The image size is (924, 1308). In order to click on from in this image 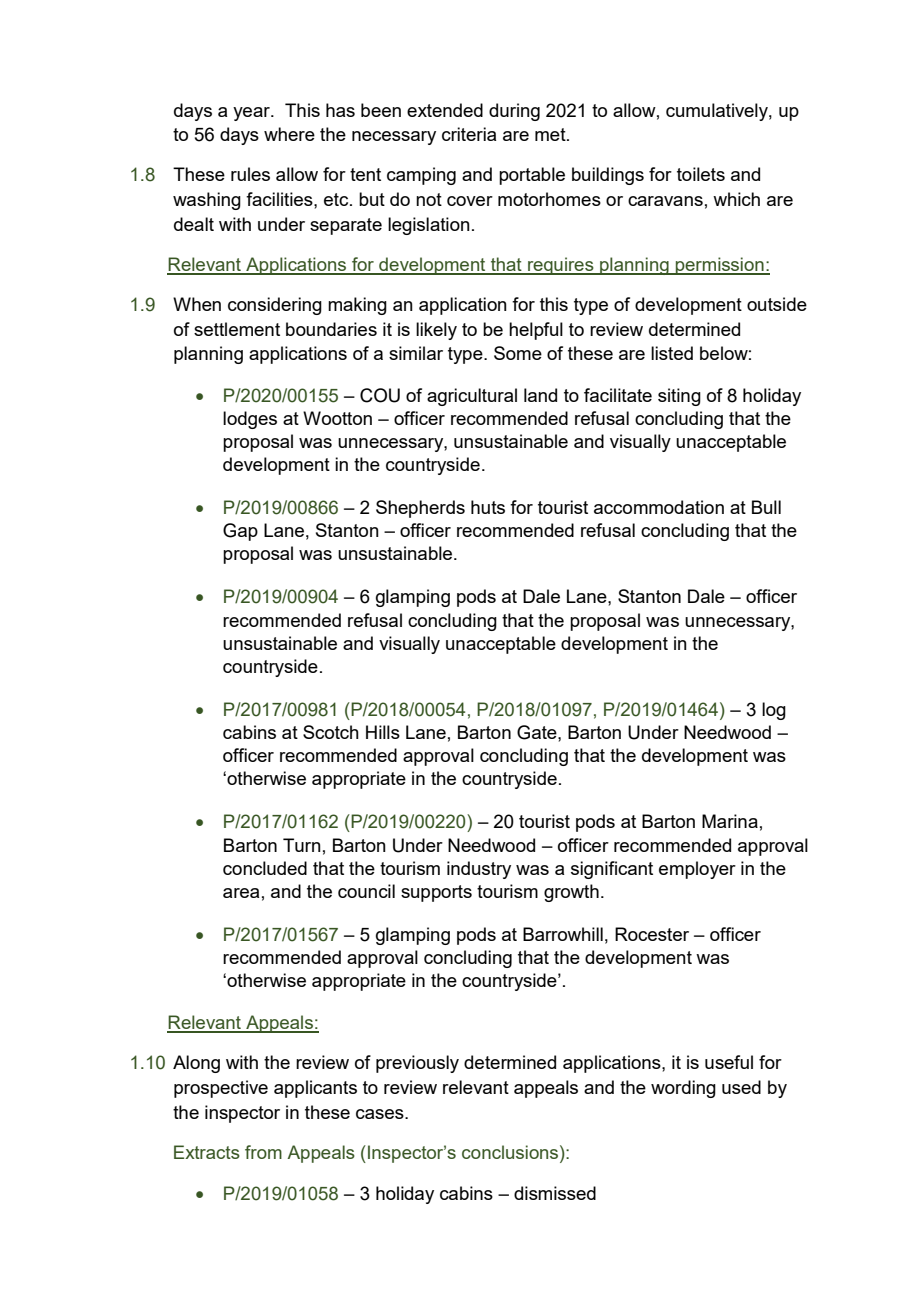, I will do `click(263, 1152)`.
